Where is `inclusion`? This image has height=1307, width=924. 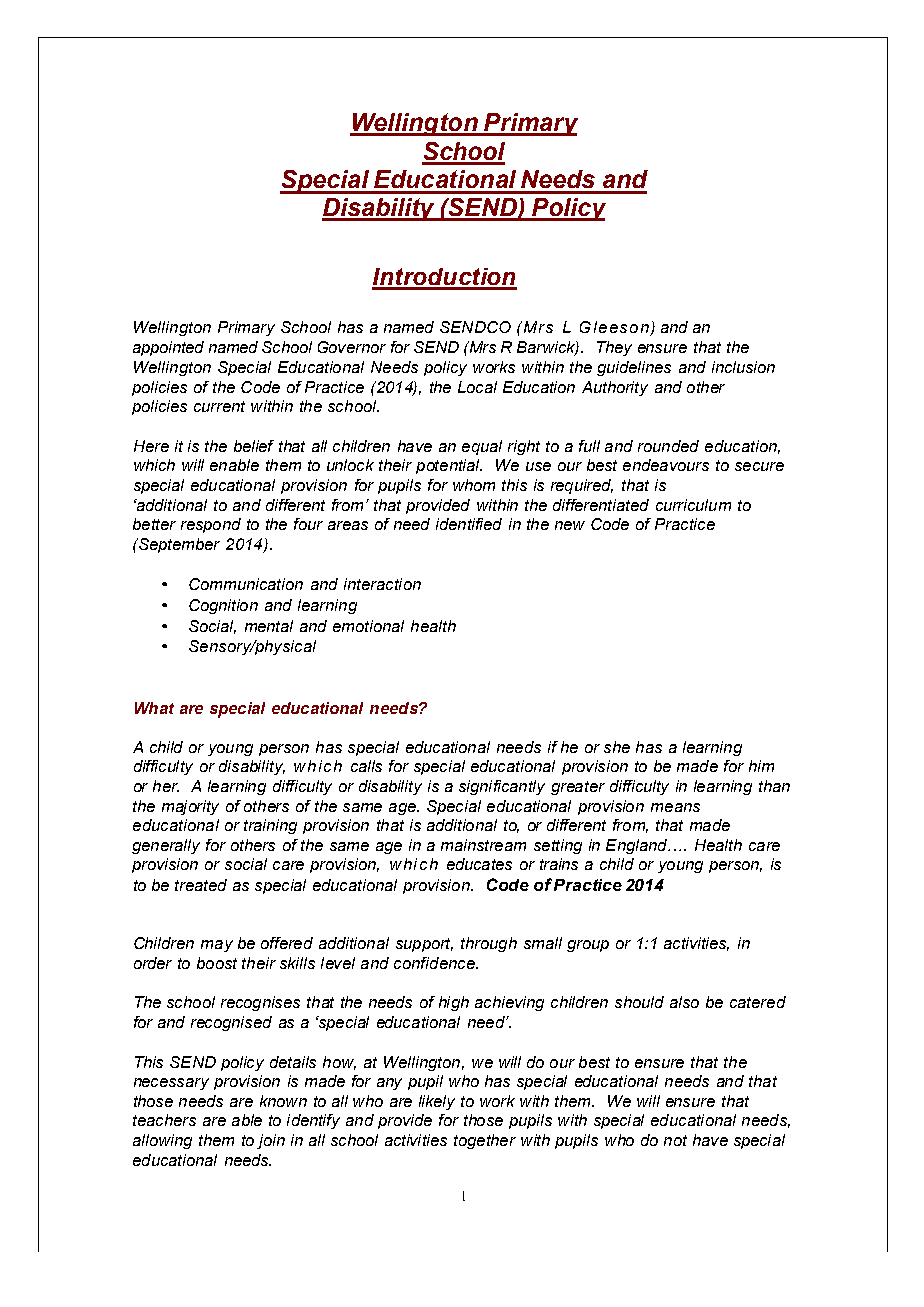
inclusion is located at coordinates (743, 367).
